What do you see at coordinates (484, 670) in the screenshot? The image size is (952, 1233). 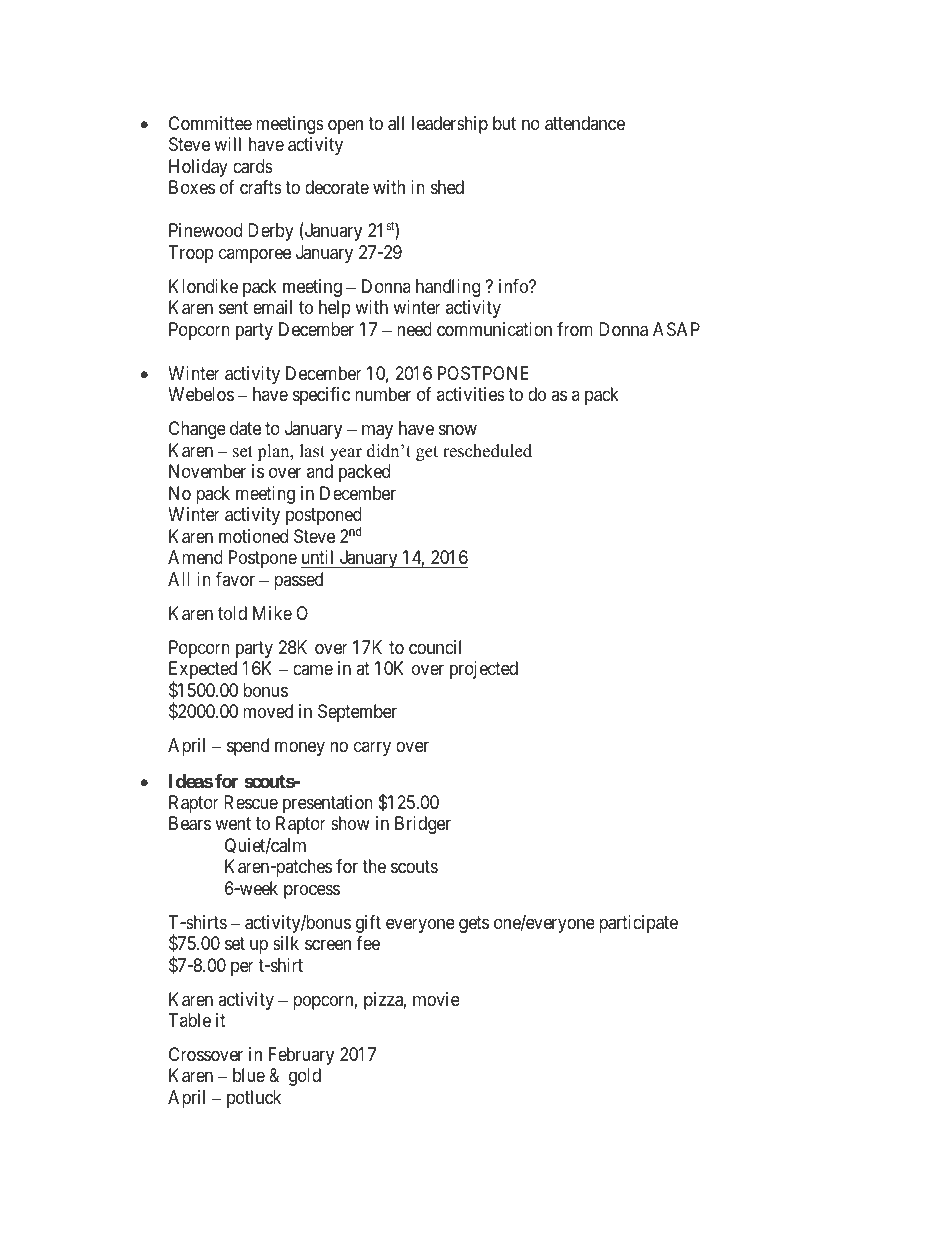 I see `projected` at bounding box center [484, 670].
